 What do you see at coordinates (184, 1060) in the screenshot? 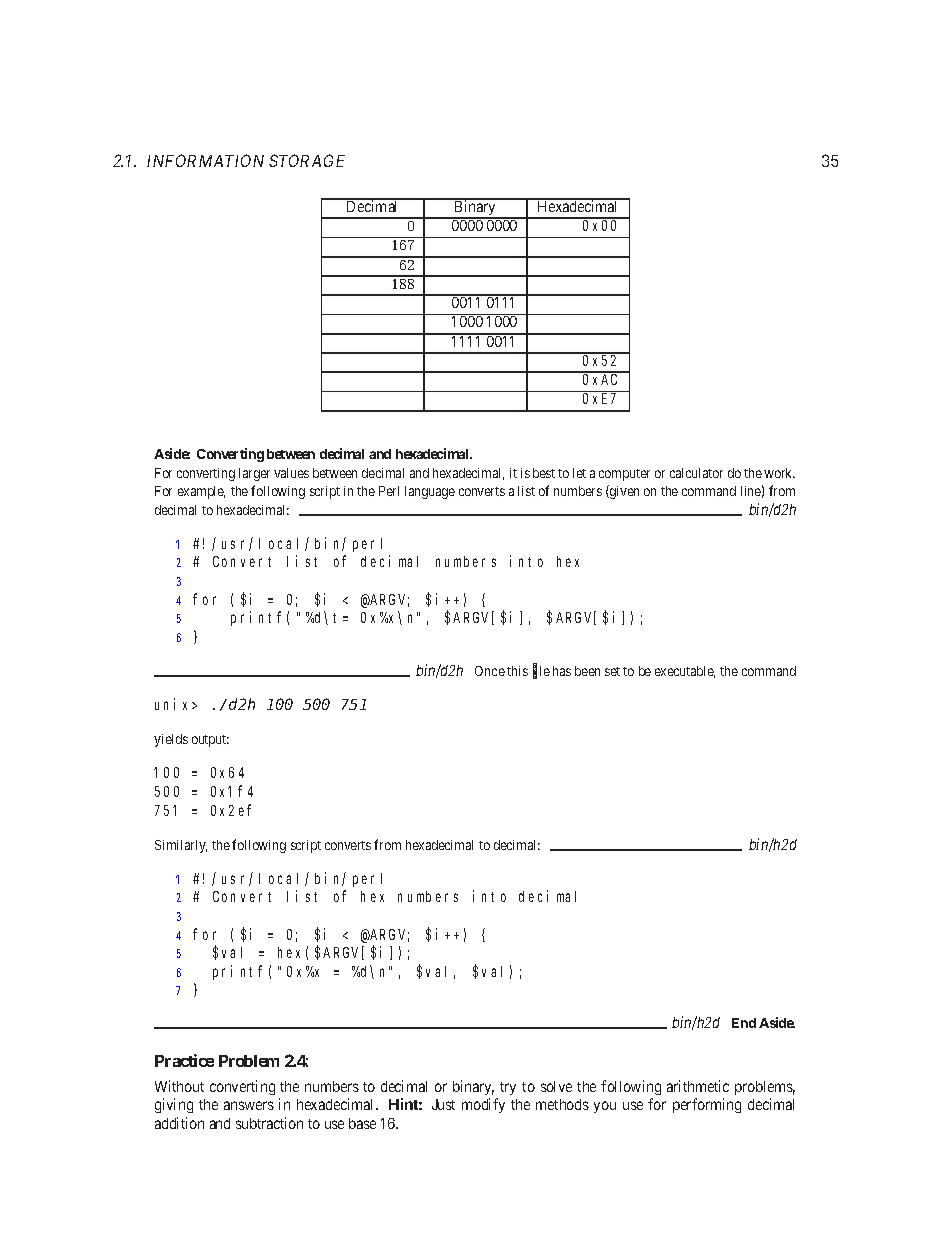
I see `Practice` at bounding box center [184, 1060].
